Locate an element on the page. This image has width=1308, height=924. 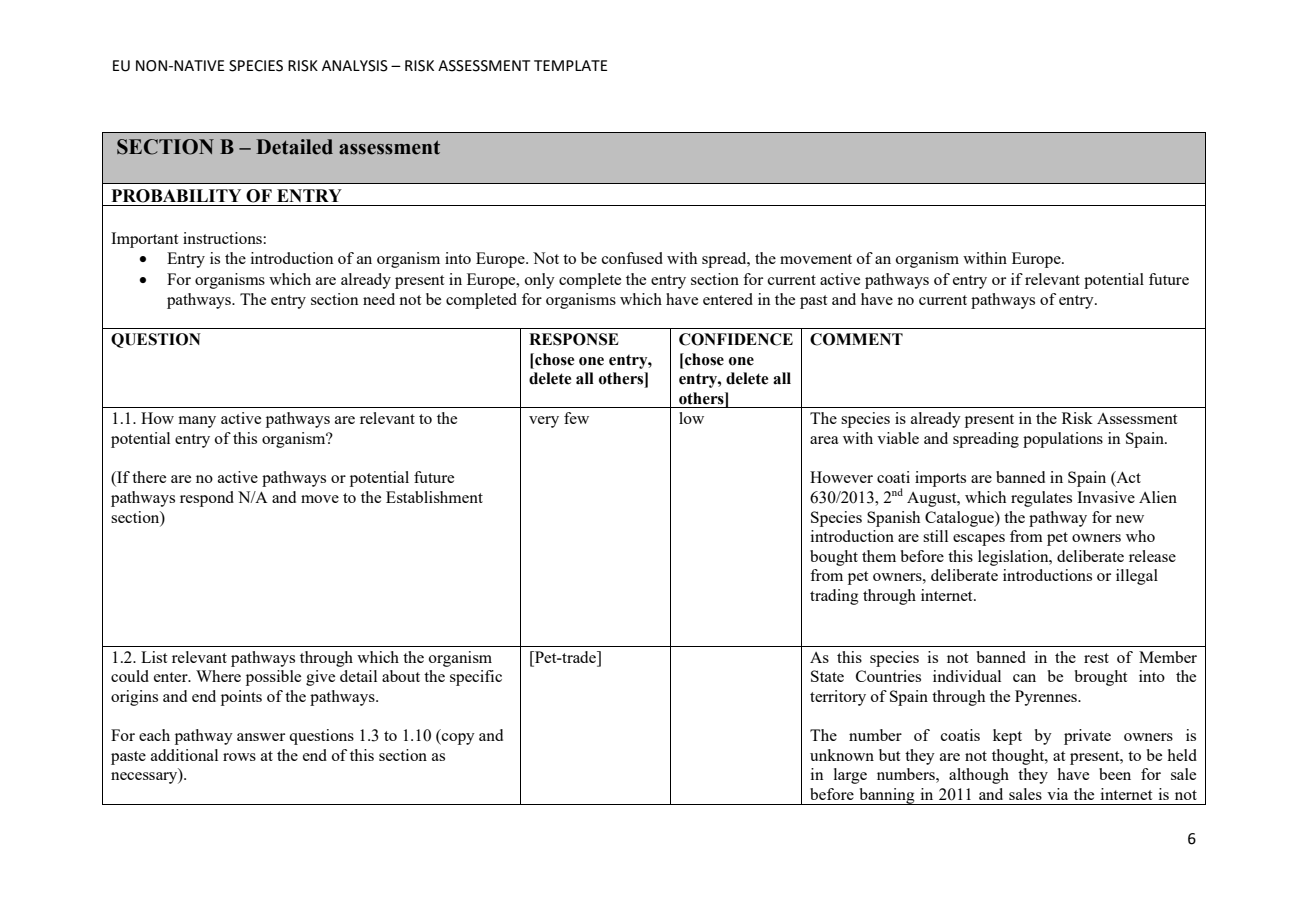
State is located at coordinates (827, 676).
